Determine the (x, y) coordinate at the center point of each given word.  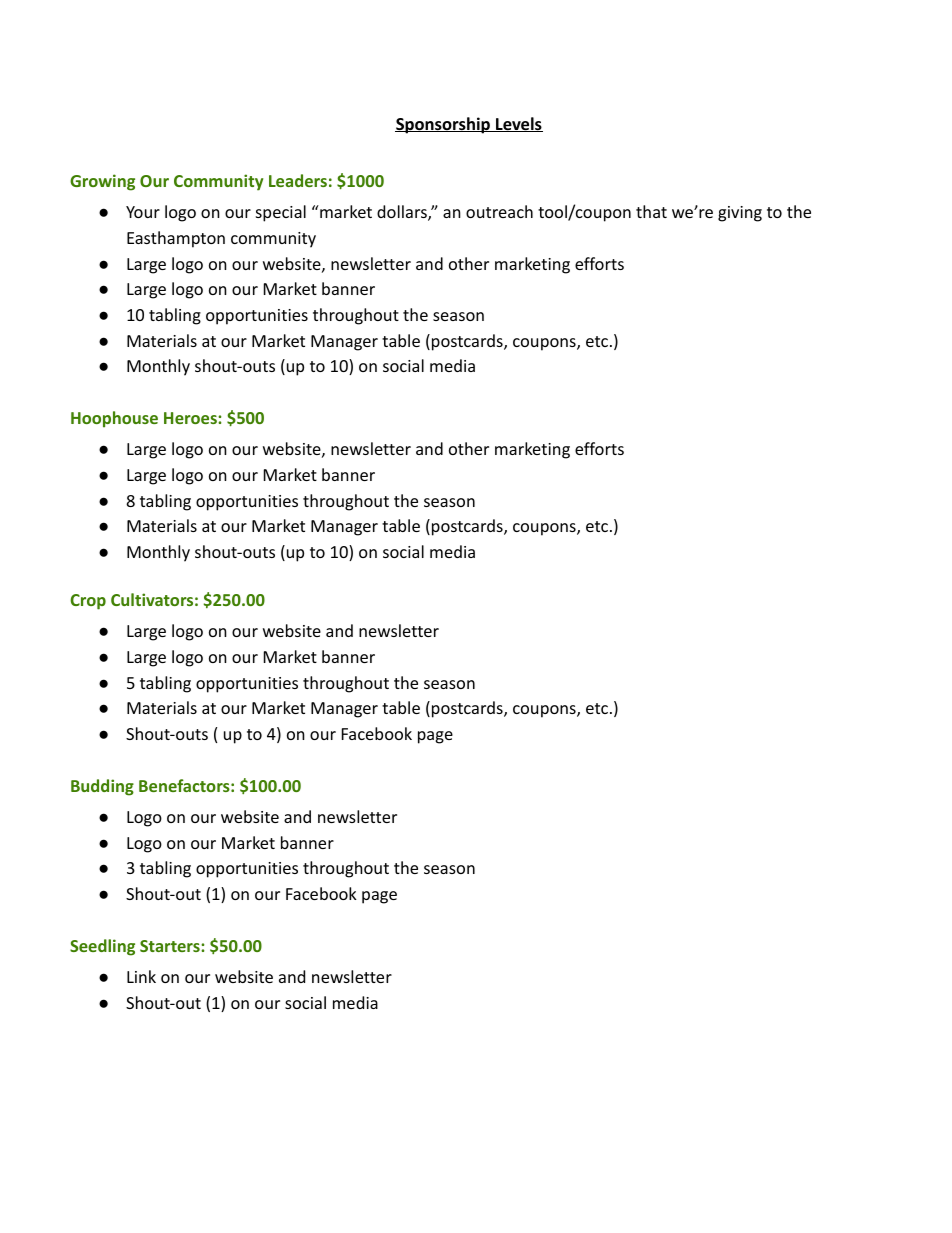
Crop (88, 602)
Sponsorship (443, 125)
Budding (102, 787)
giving (740, 214)
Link (141, 976)
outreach (499, 211)
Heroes (191, 418)
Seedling (102, 947)
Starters (171, 946)
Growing (102, 182)
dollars (403, 213)
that (651, 211)
